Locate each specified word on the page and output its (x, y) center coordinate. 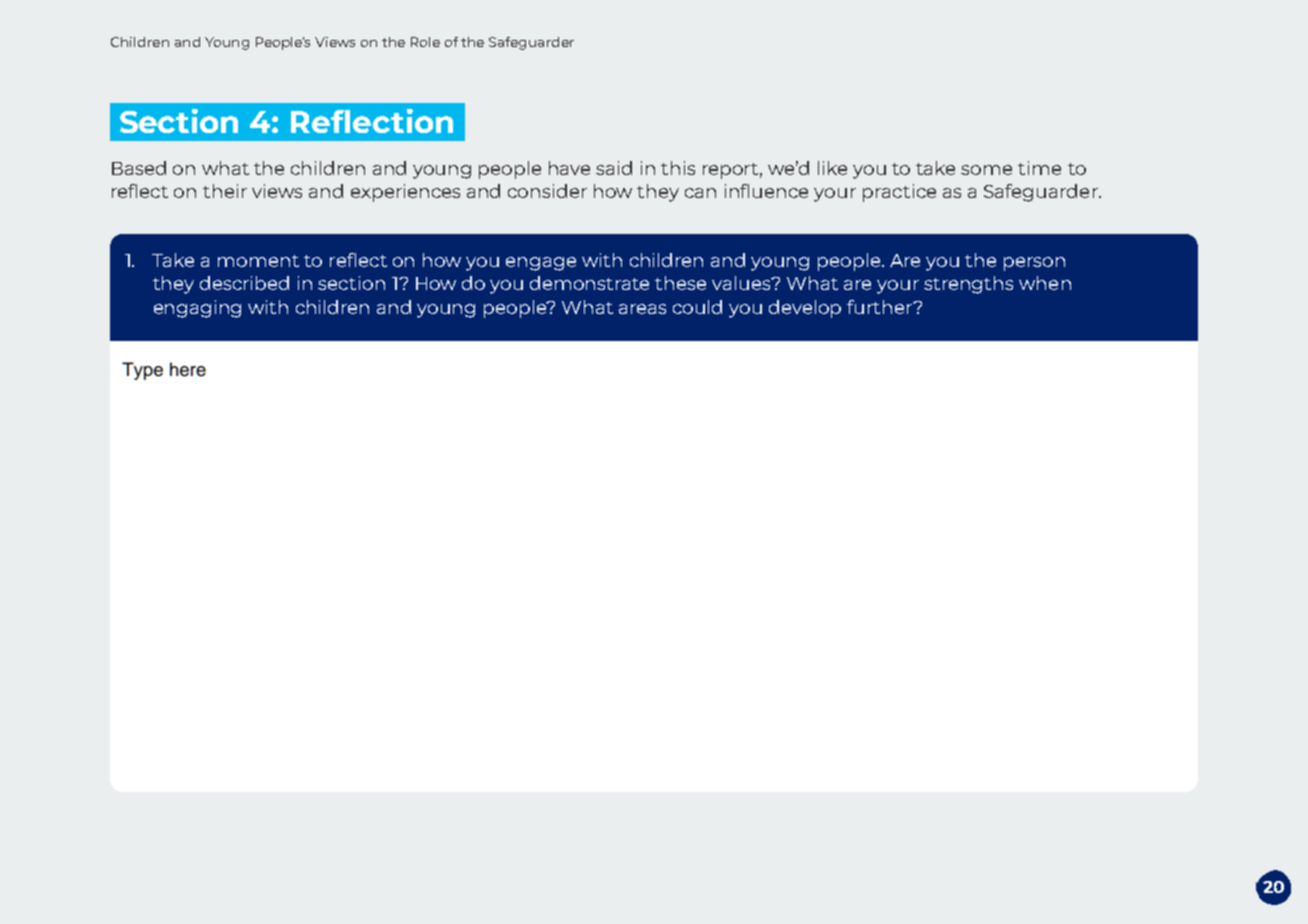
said (614, 168)
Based (139, 168)
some (986, 170)
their (225, 191)
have (569, 168)
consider (547, 191)
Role (425, 42)
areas (642, 309)
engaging (197, 309)
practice (899, 193)
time (1039, 168)
